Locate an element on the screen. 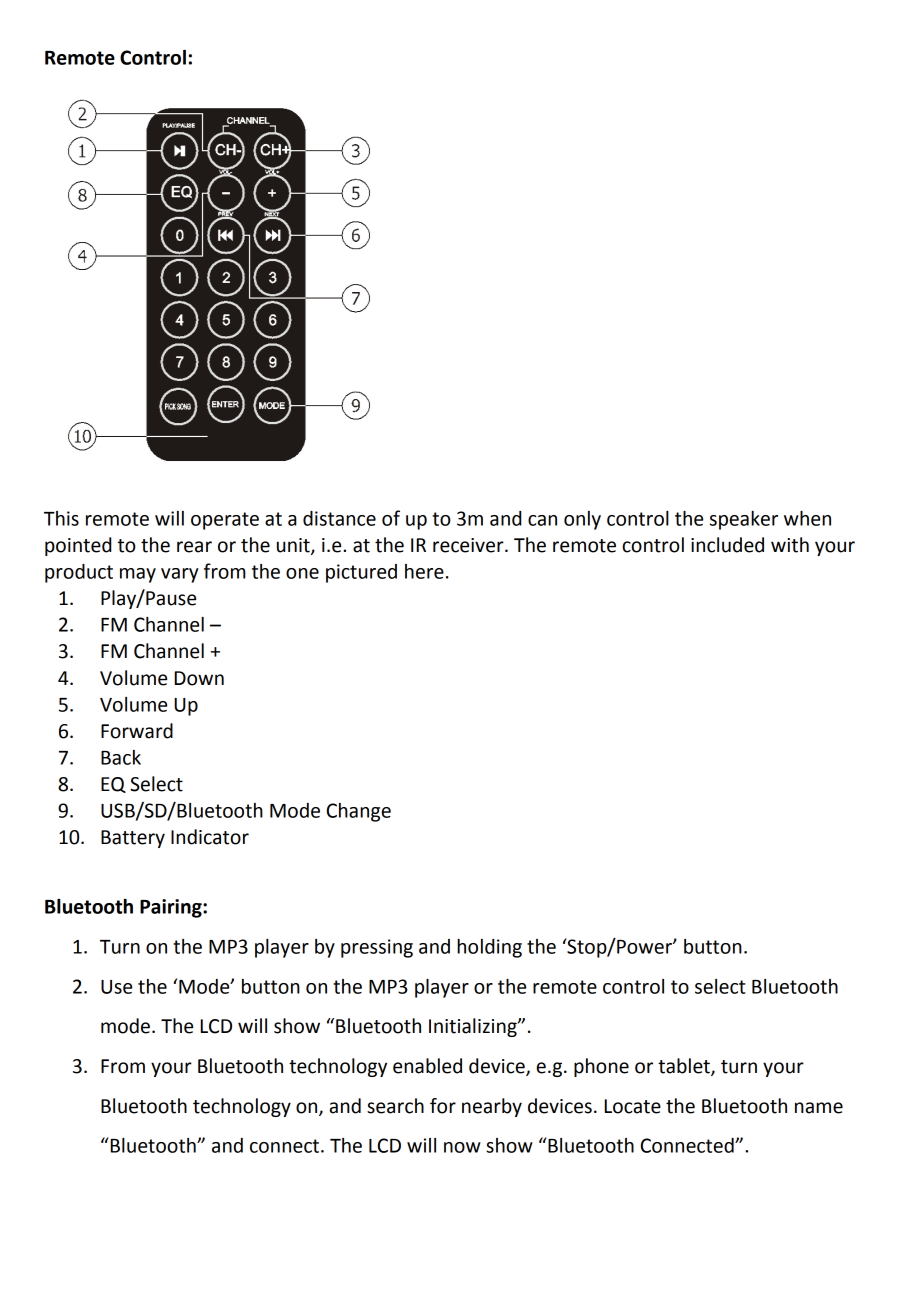 Image resolution: width=924 pixels, height=1309 pixels. holding is located at coordinates (489, 948).
